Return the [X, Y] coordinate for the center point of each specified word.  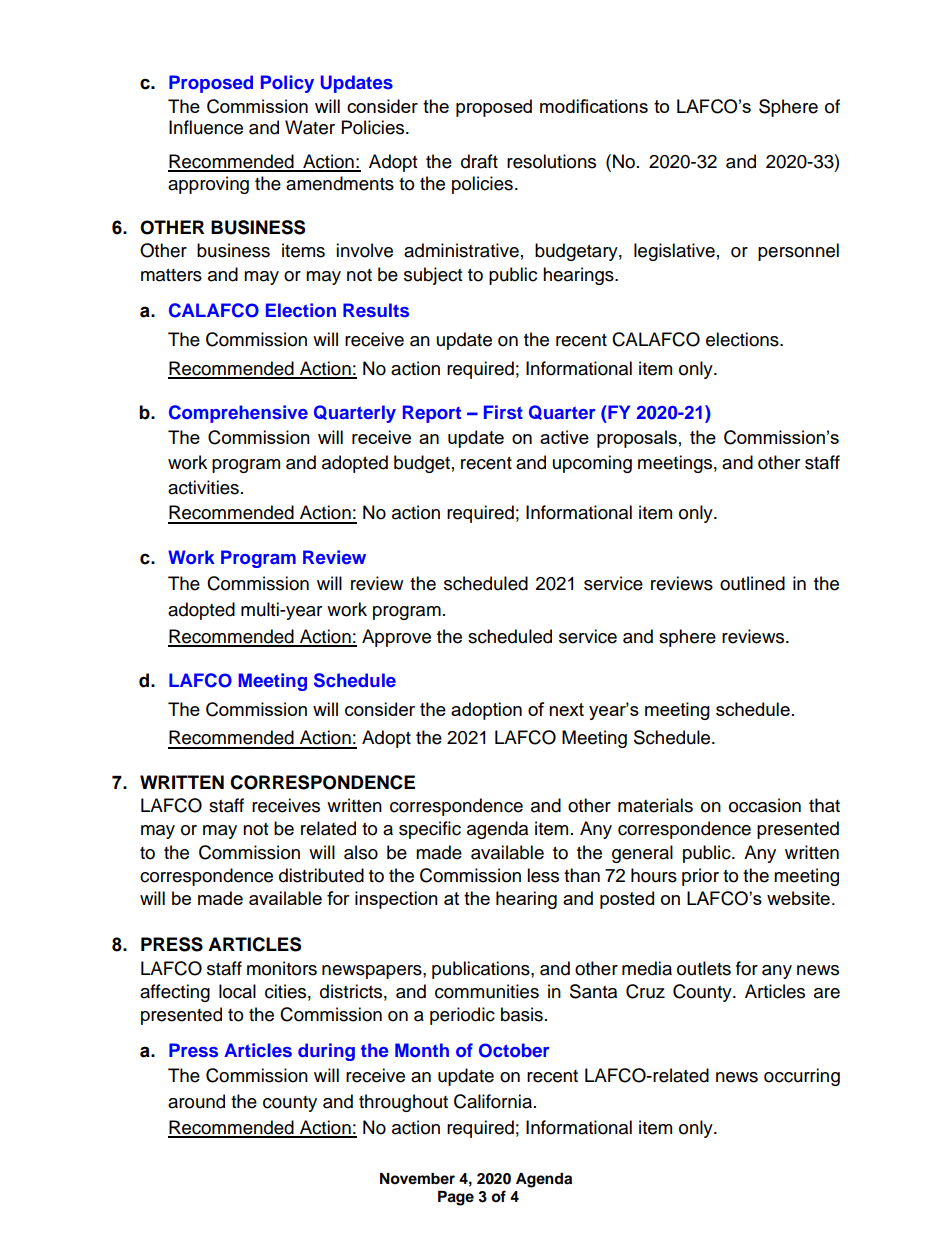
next [566, 709]
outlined [752, 583]
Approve [396, 638]
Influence [206, 127]
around [196, 1101]
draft [479, 161]
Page [456, 1198]
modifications [594, 106]
